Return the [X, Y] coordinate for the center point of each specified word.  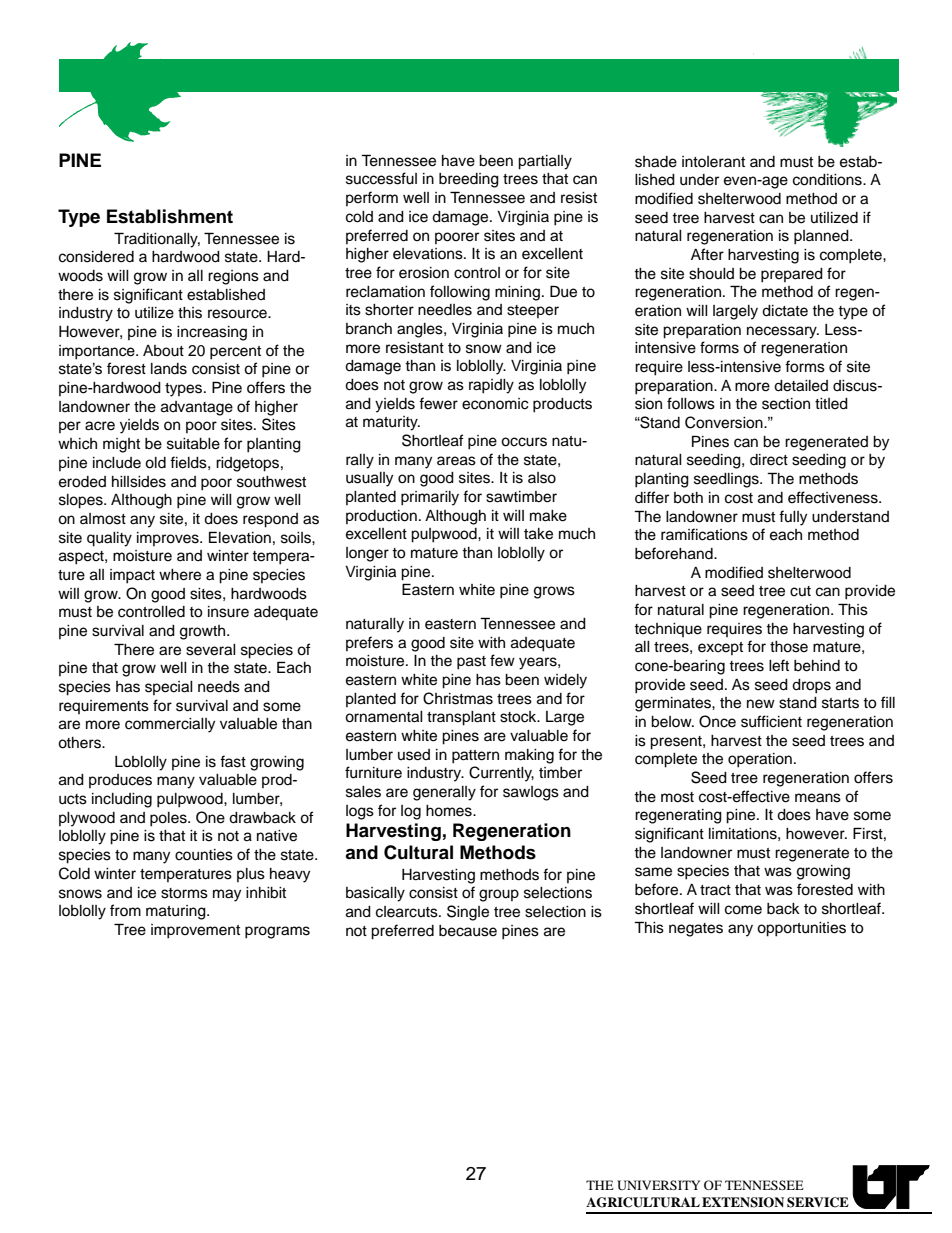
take [538, 534]
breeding [469, 180]
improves [169, 539]
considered [96, 257]
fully [793, 518]
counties [204, 855]
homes [450, 811]
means [818, 798]
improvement [195, 931]
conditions [828, 180]
